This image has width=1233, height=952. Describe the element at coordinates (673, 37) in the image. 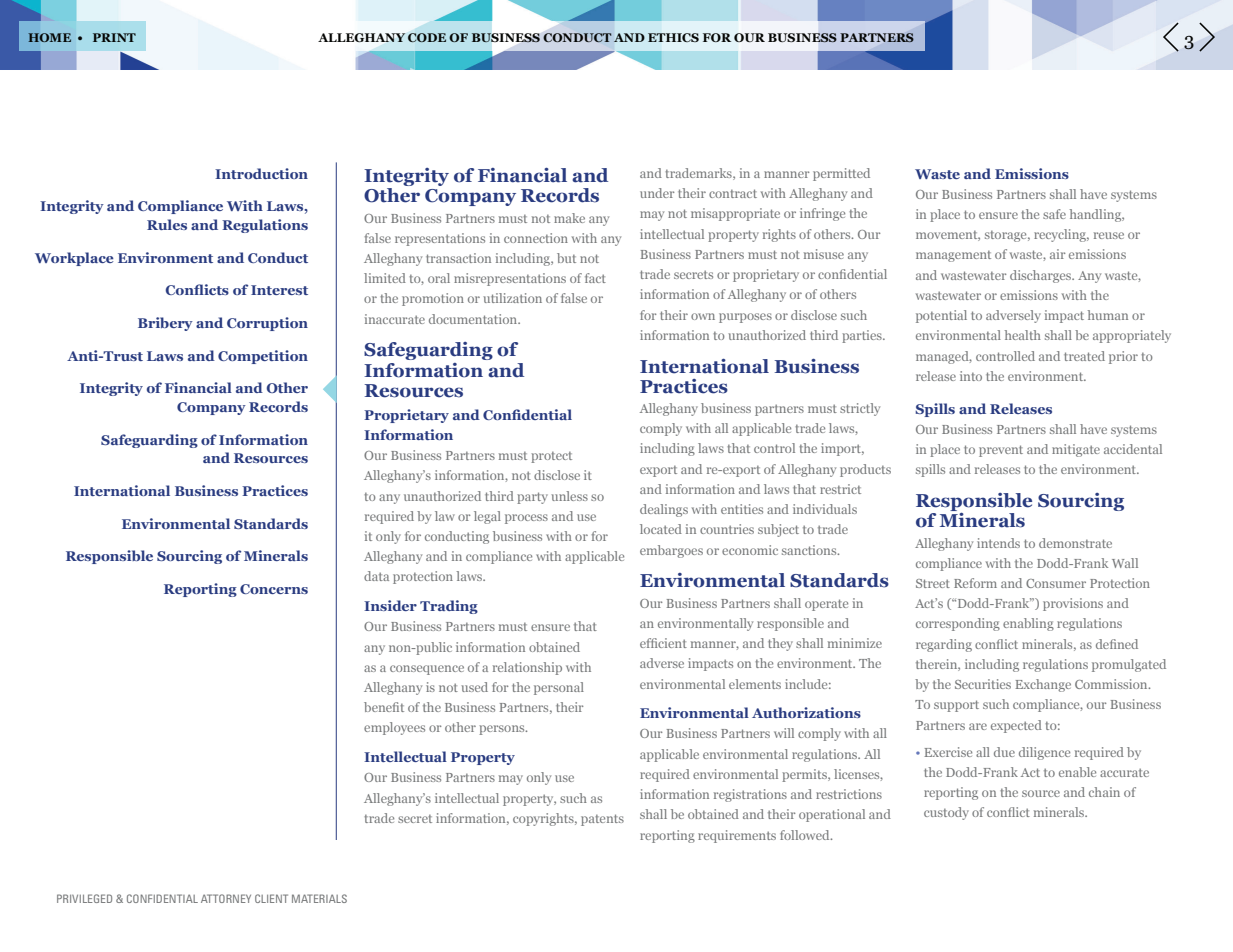

I see `ETHICS` at that location.
